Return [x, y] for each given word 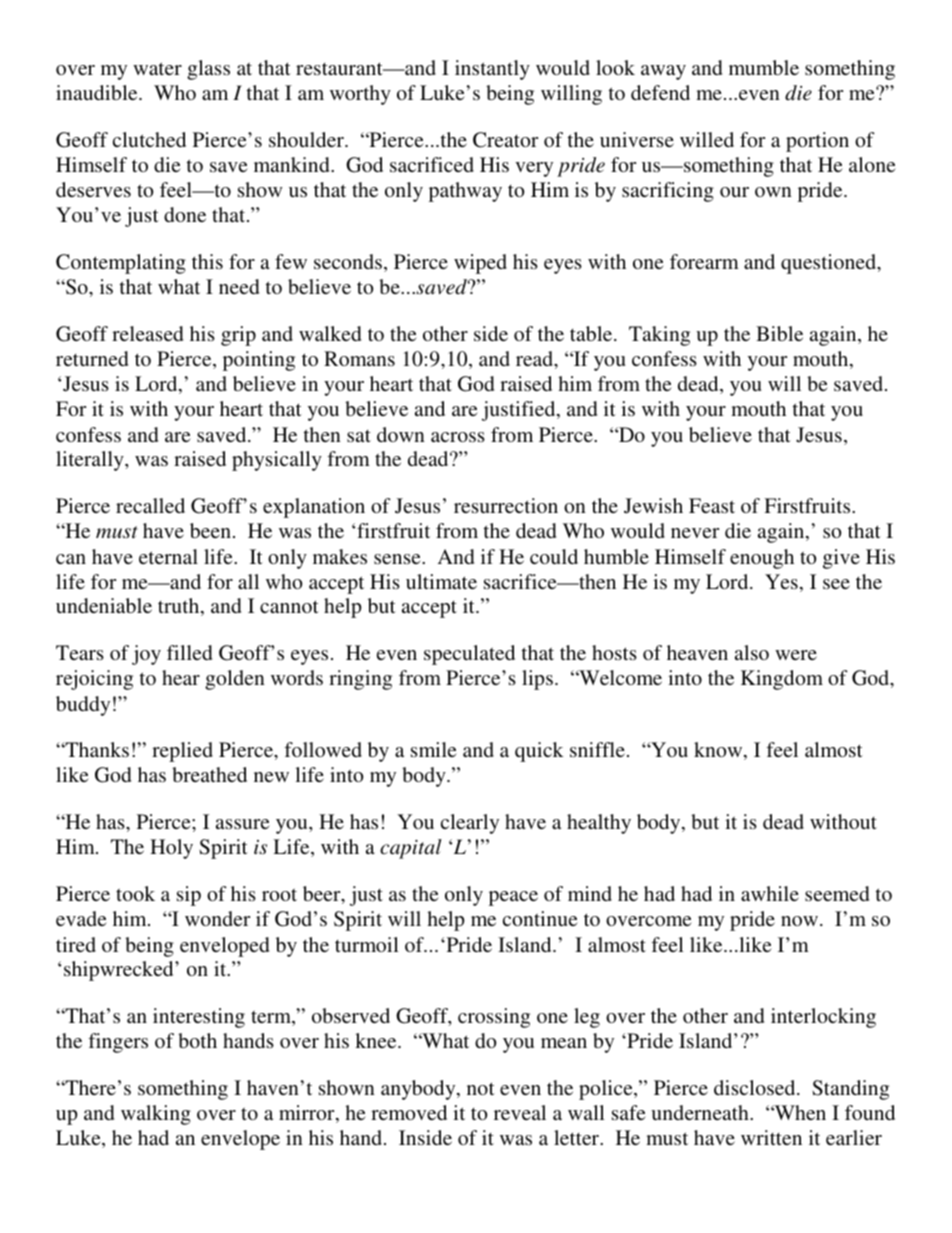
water [157, 68]
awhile [770, 893]
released [147, 333]
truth [180, 607]
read [536, 360]
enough [762, 559]
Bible [779, 333]
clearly [470, 824]
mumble [764, 67]
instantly [492, 70]
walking [156, 1115]
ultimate [441, 581]
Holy [171, 849]
